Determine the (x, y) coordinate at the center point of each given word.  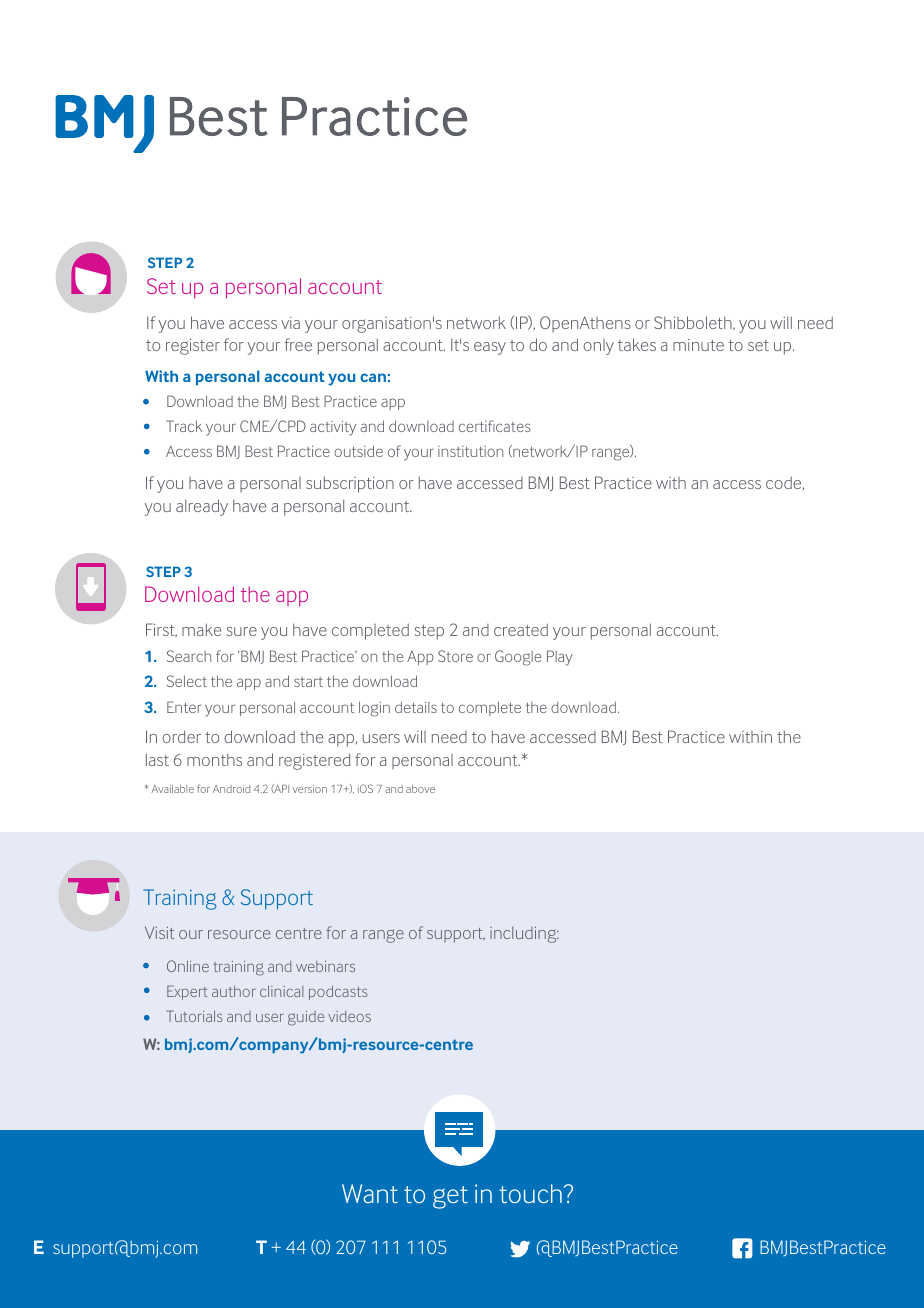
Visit (159, 933)
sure (242, 631)
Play (560, 658)
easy (490, 348)
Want (370, 1193)
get (450, 1197)
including (524, 935)
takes (637, 344)
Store (455, 656)
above (420, 789)
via (290, 323)
